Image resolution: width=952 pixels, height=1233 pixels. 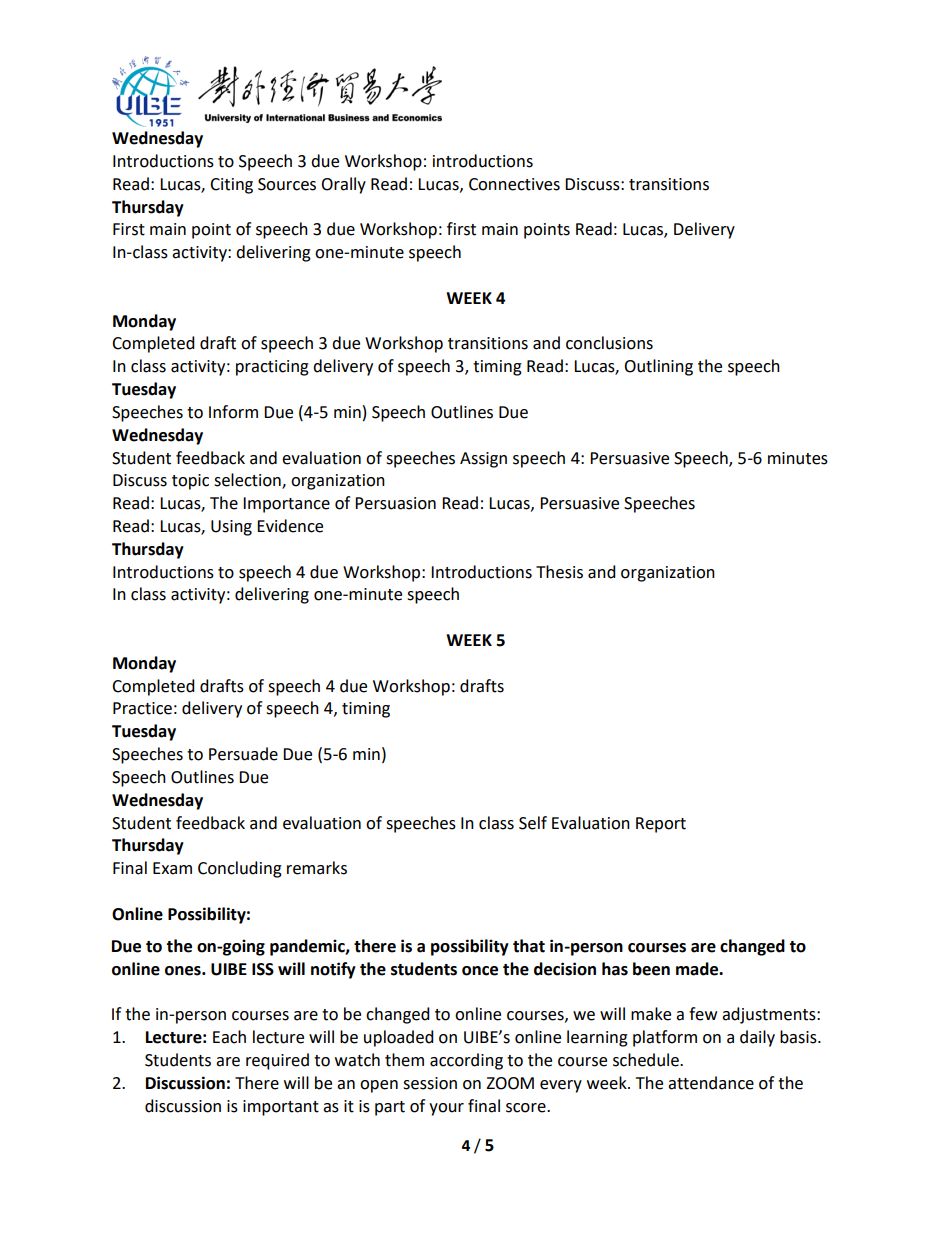 I want to click on Concluding, so click(x=240, y=869).
